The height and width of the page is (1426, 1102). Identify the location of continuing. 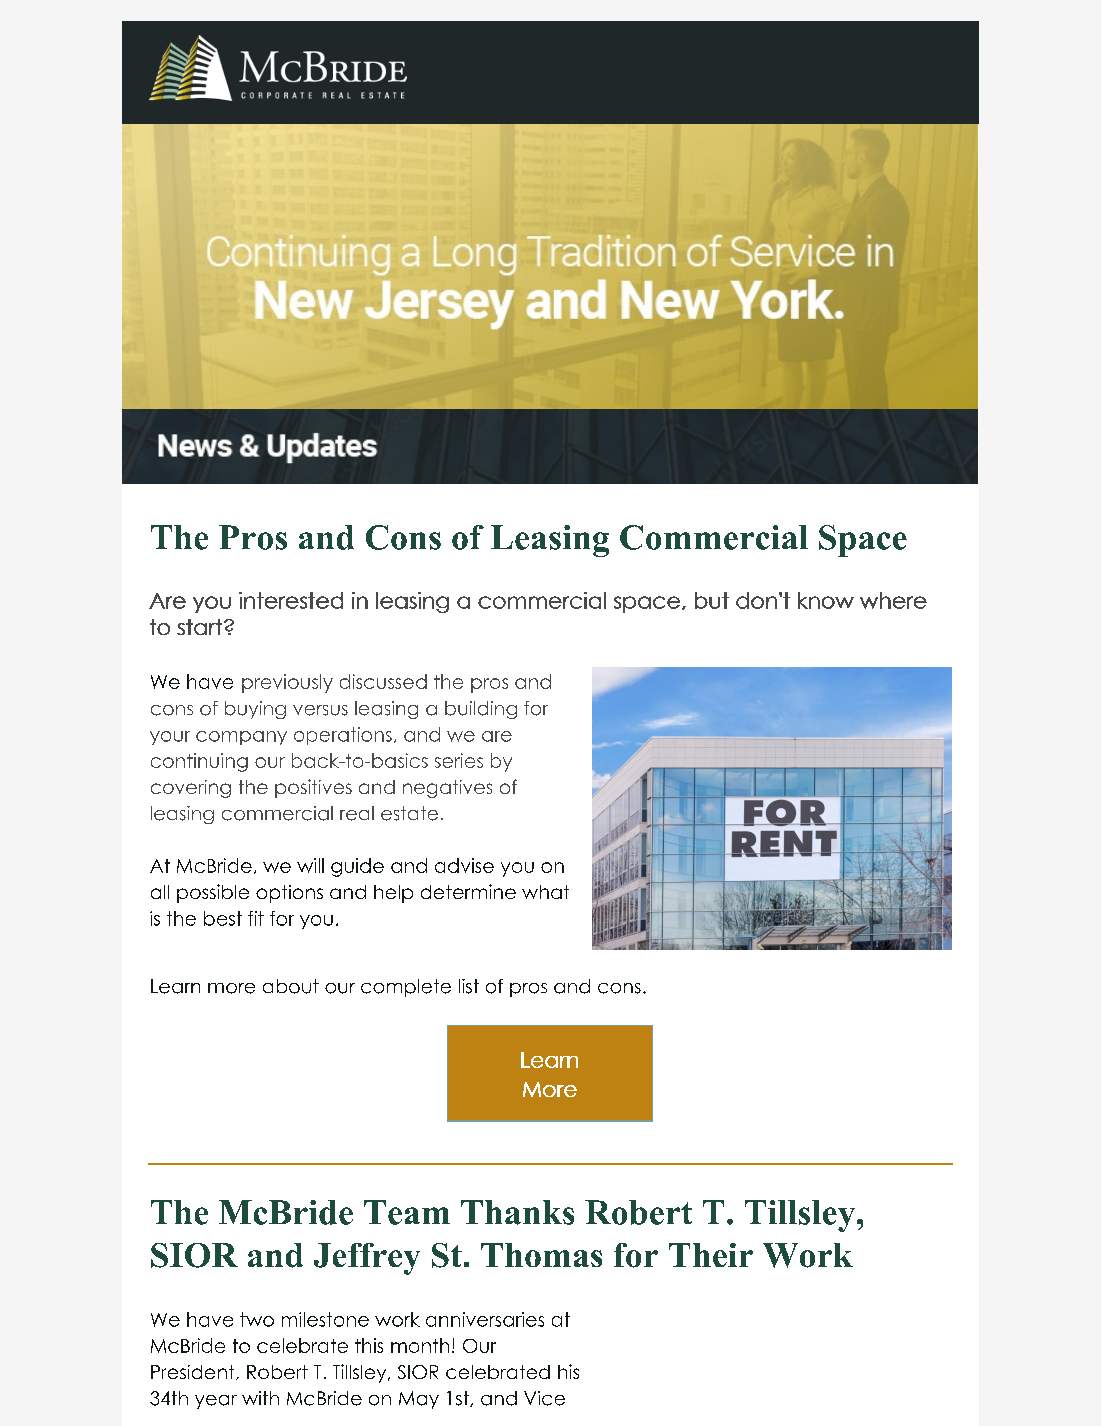
(199, 762).
